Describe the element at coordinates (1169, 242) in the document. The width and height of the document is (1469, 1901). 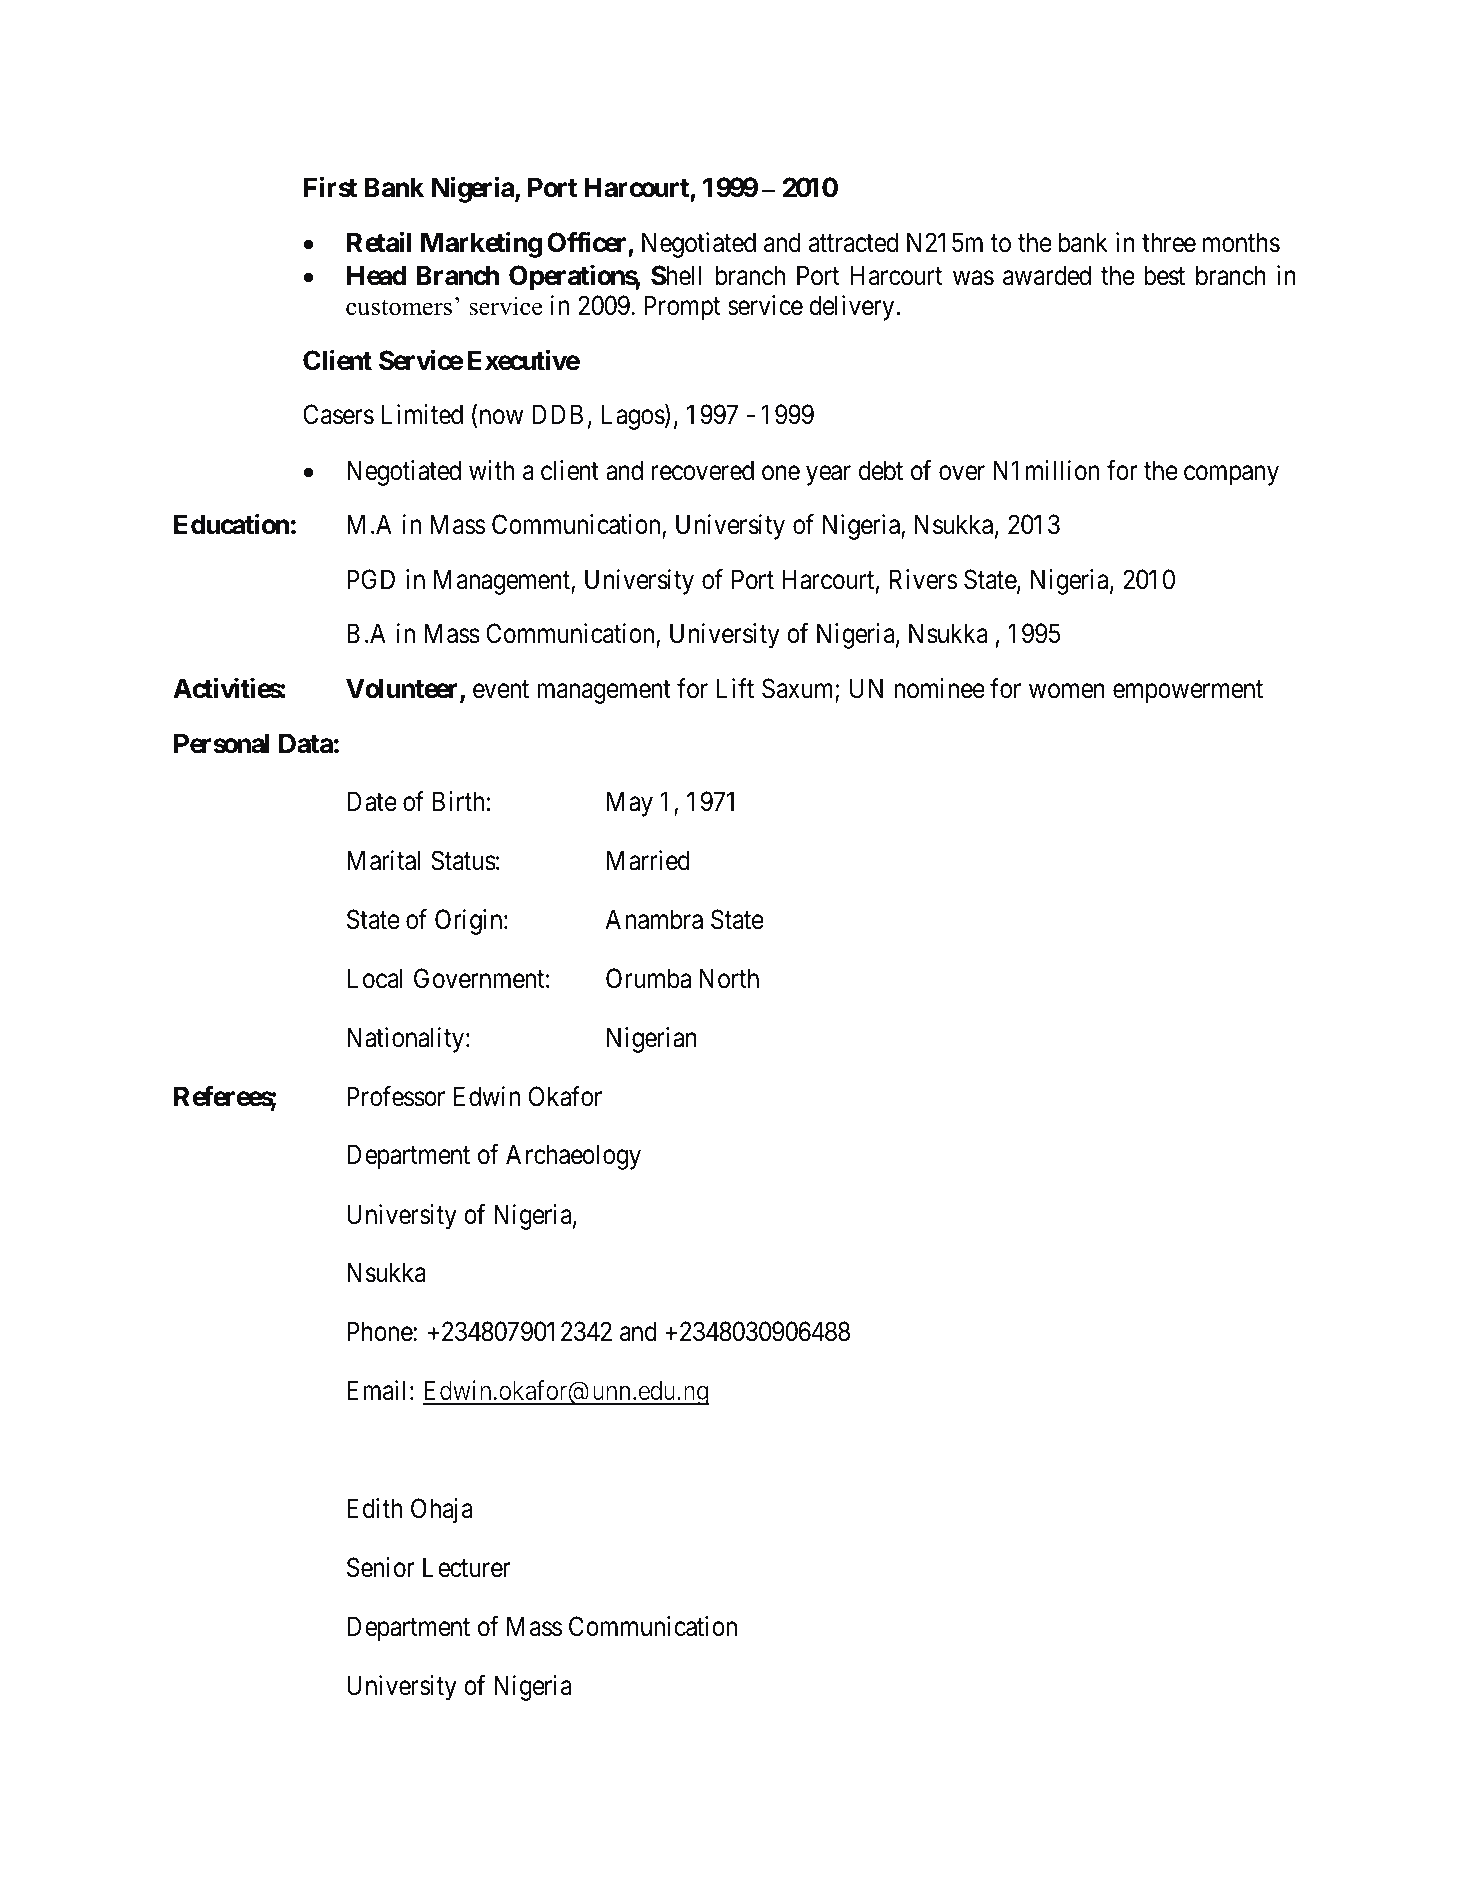
I see `three` at that location.
